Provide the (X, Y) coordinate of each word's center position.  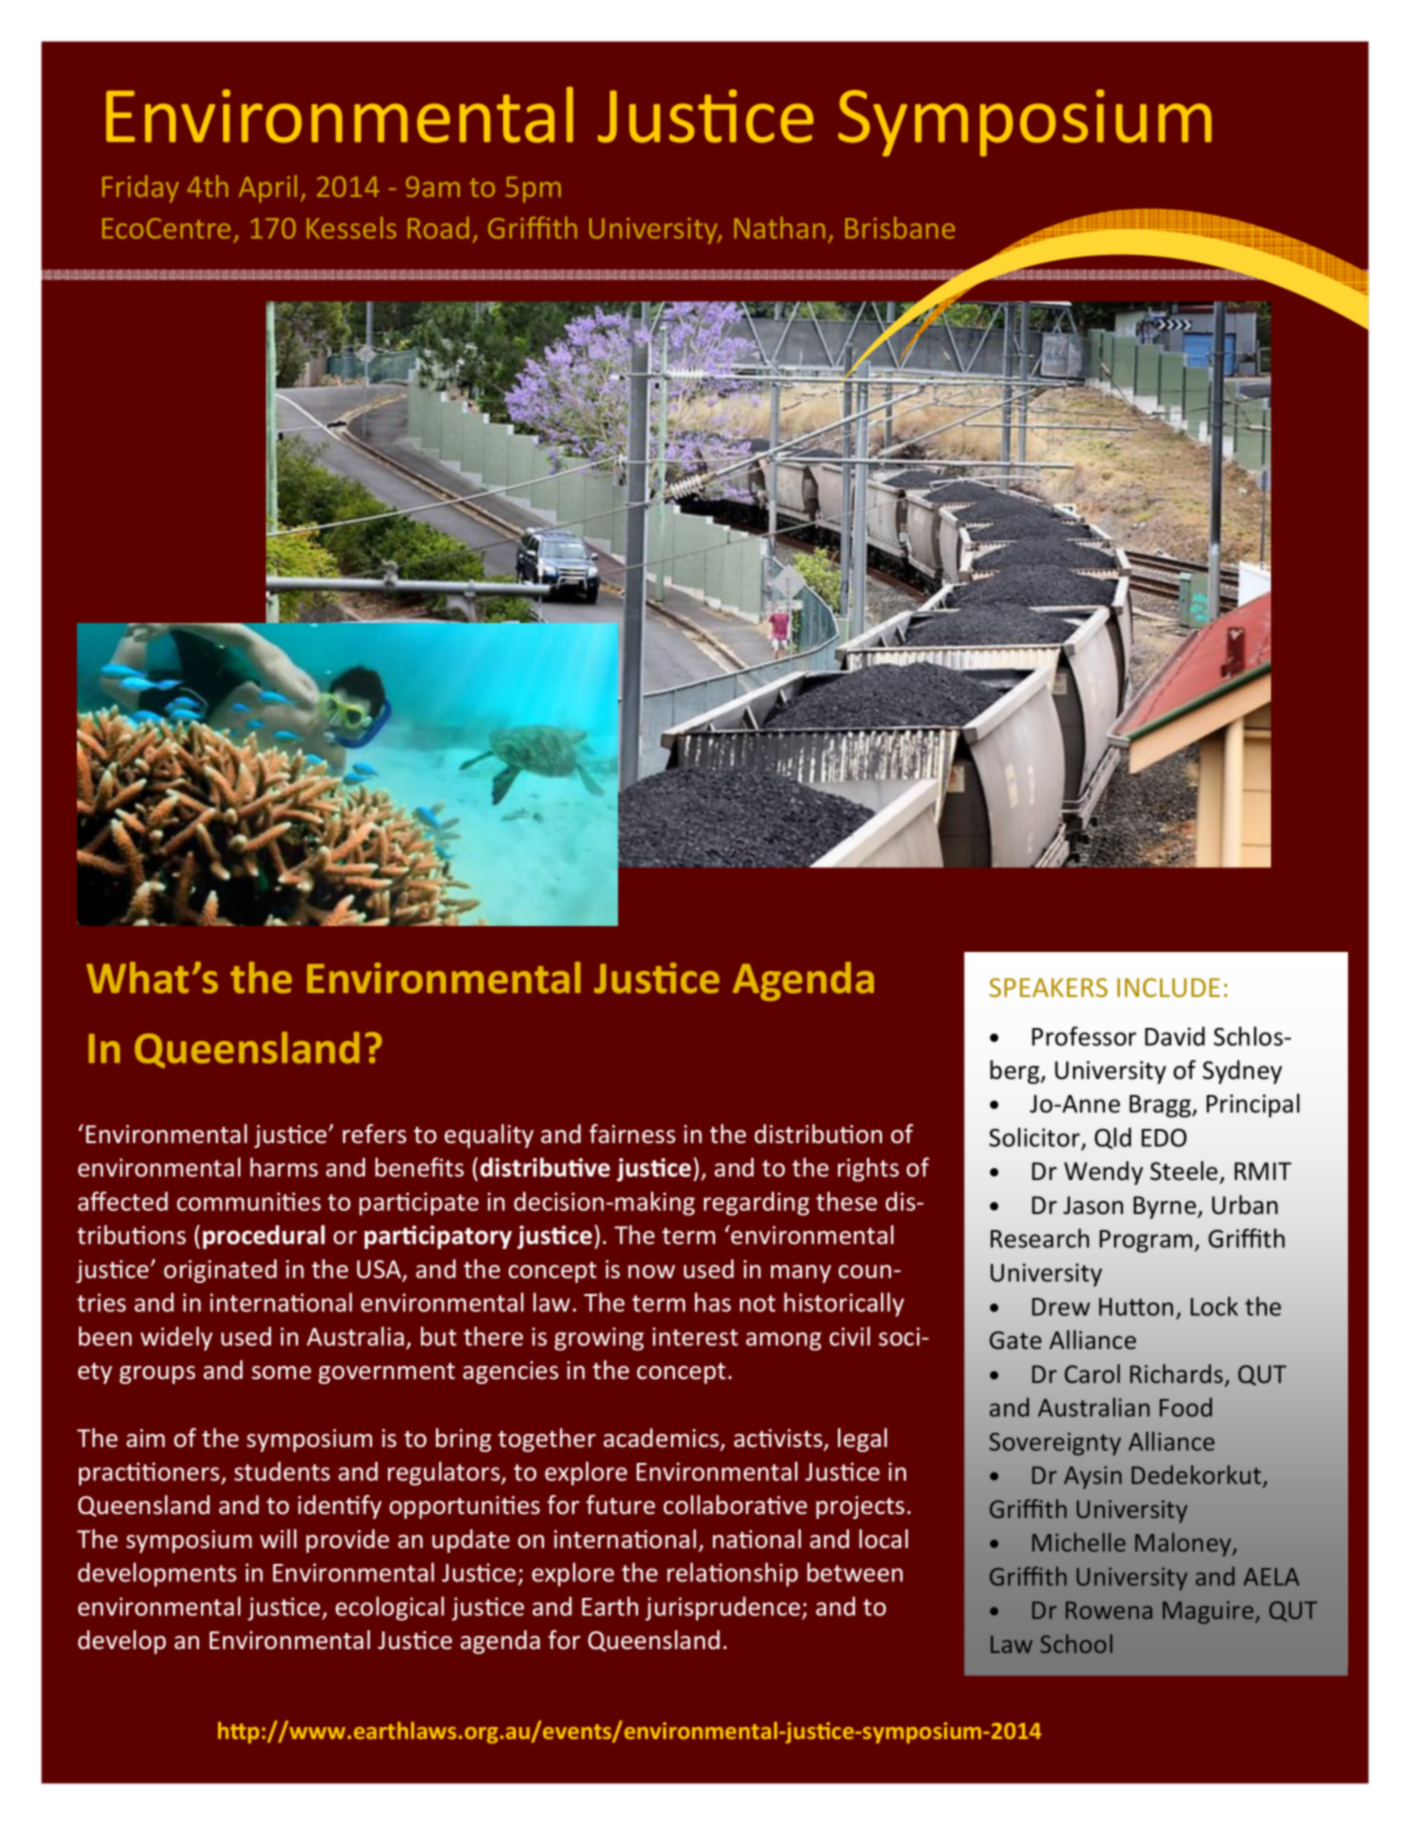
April (268, 189)
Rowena (1109, 1610)
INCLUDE (1168, 987)
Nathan (779, 228)
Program (1146, 1241)
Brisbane (900, 228)
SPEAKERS (1048, 987)
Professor (1084, 1036)
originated (220, 1271)
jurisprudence (724, 1608)
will (278, 1538)
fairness (632, 1134)
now (651, 1272)
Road (438, 228)
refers (374, 1134)
